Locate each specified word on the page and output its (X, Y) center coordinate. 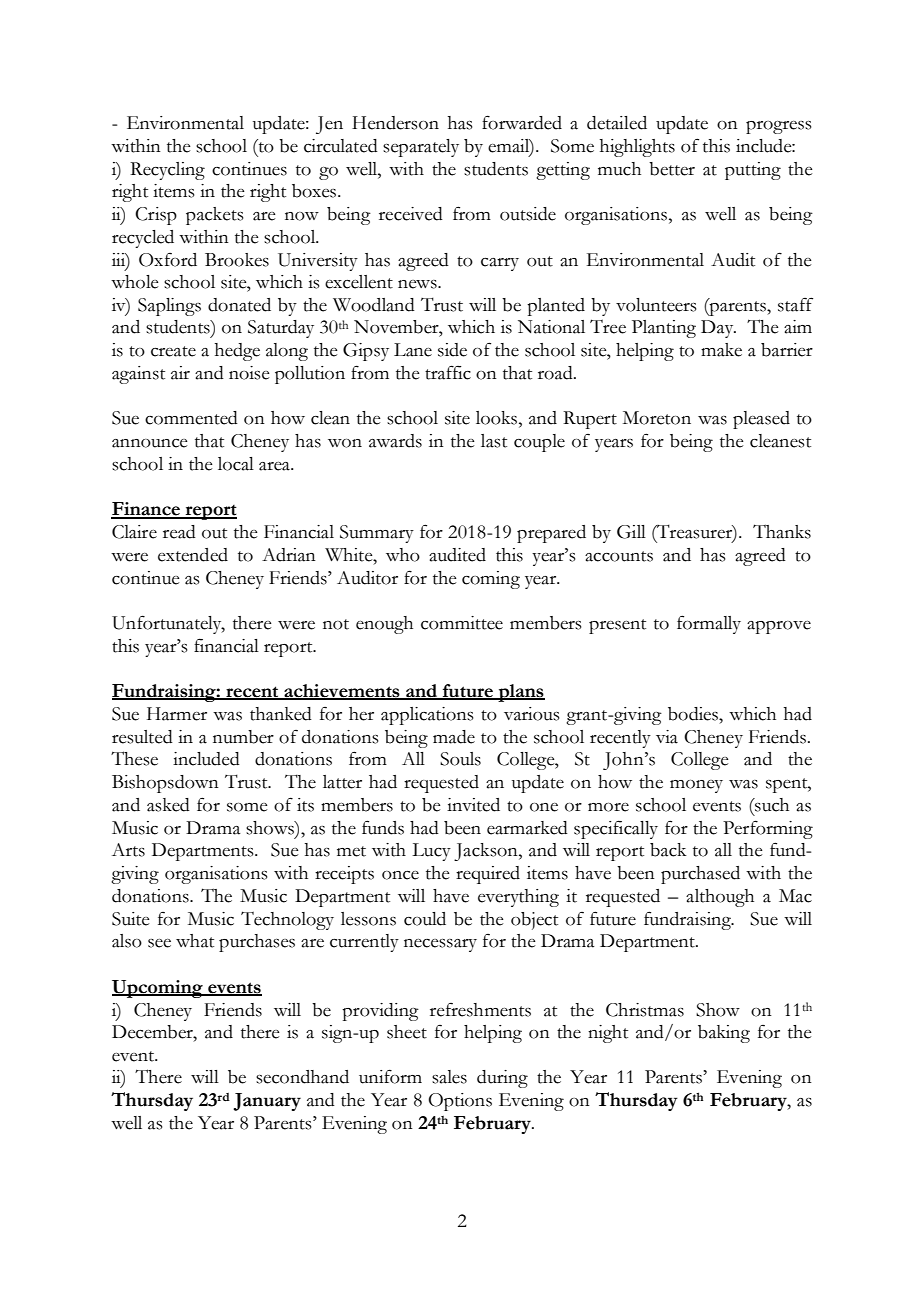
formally (709, 624)
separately (421, 148)
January (267, 1102)
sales (449, 1077)
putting (753, 171)
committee (462, 623)
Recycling (167, 171)
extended (193, 555)
